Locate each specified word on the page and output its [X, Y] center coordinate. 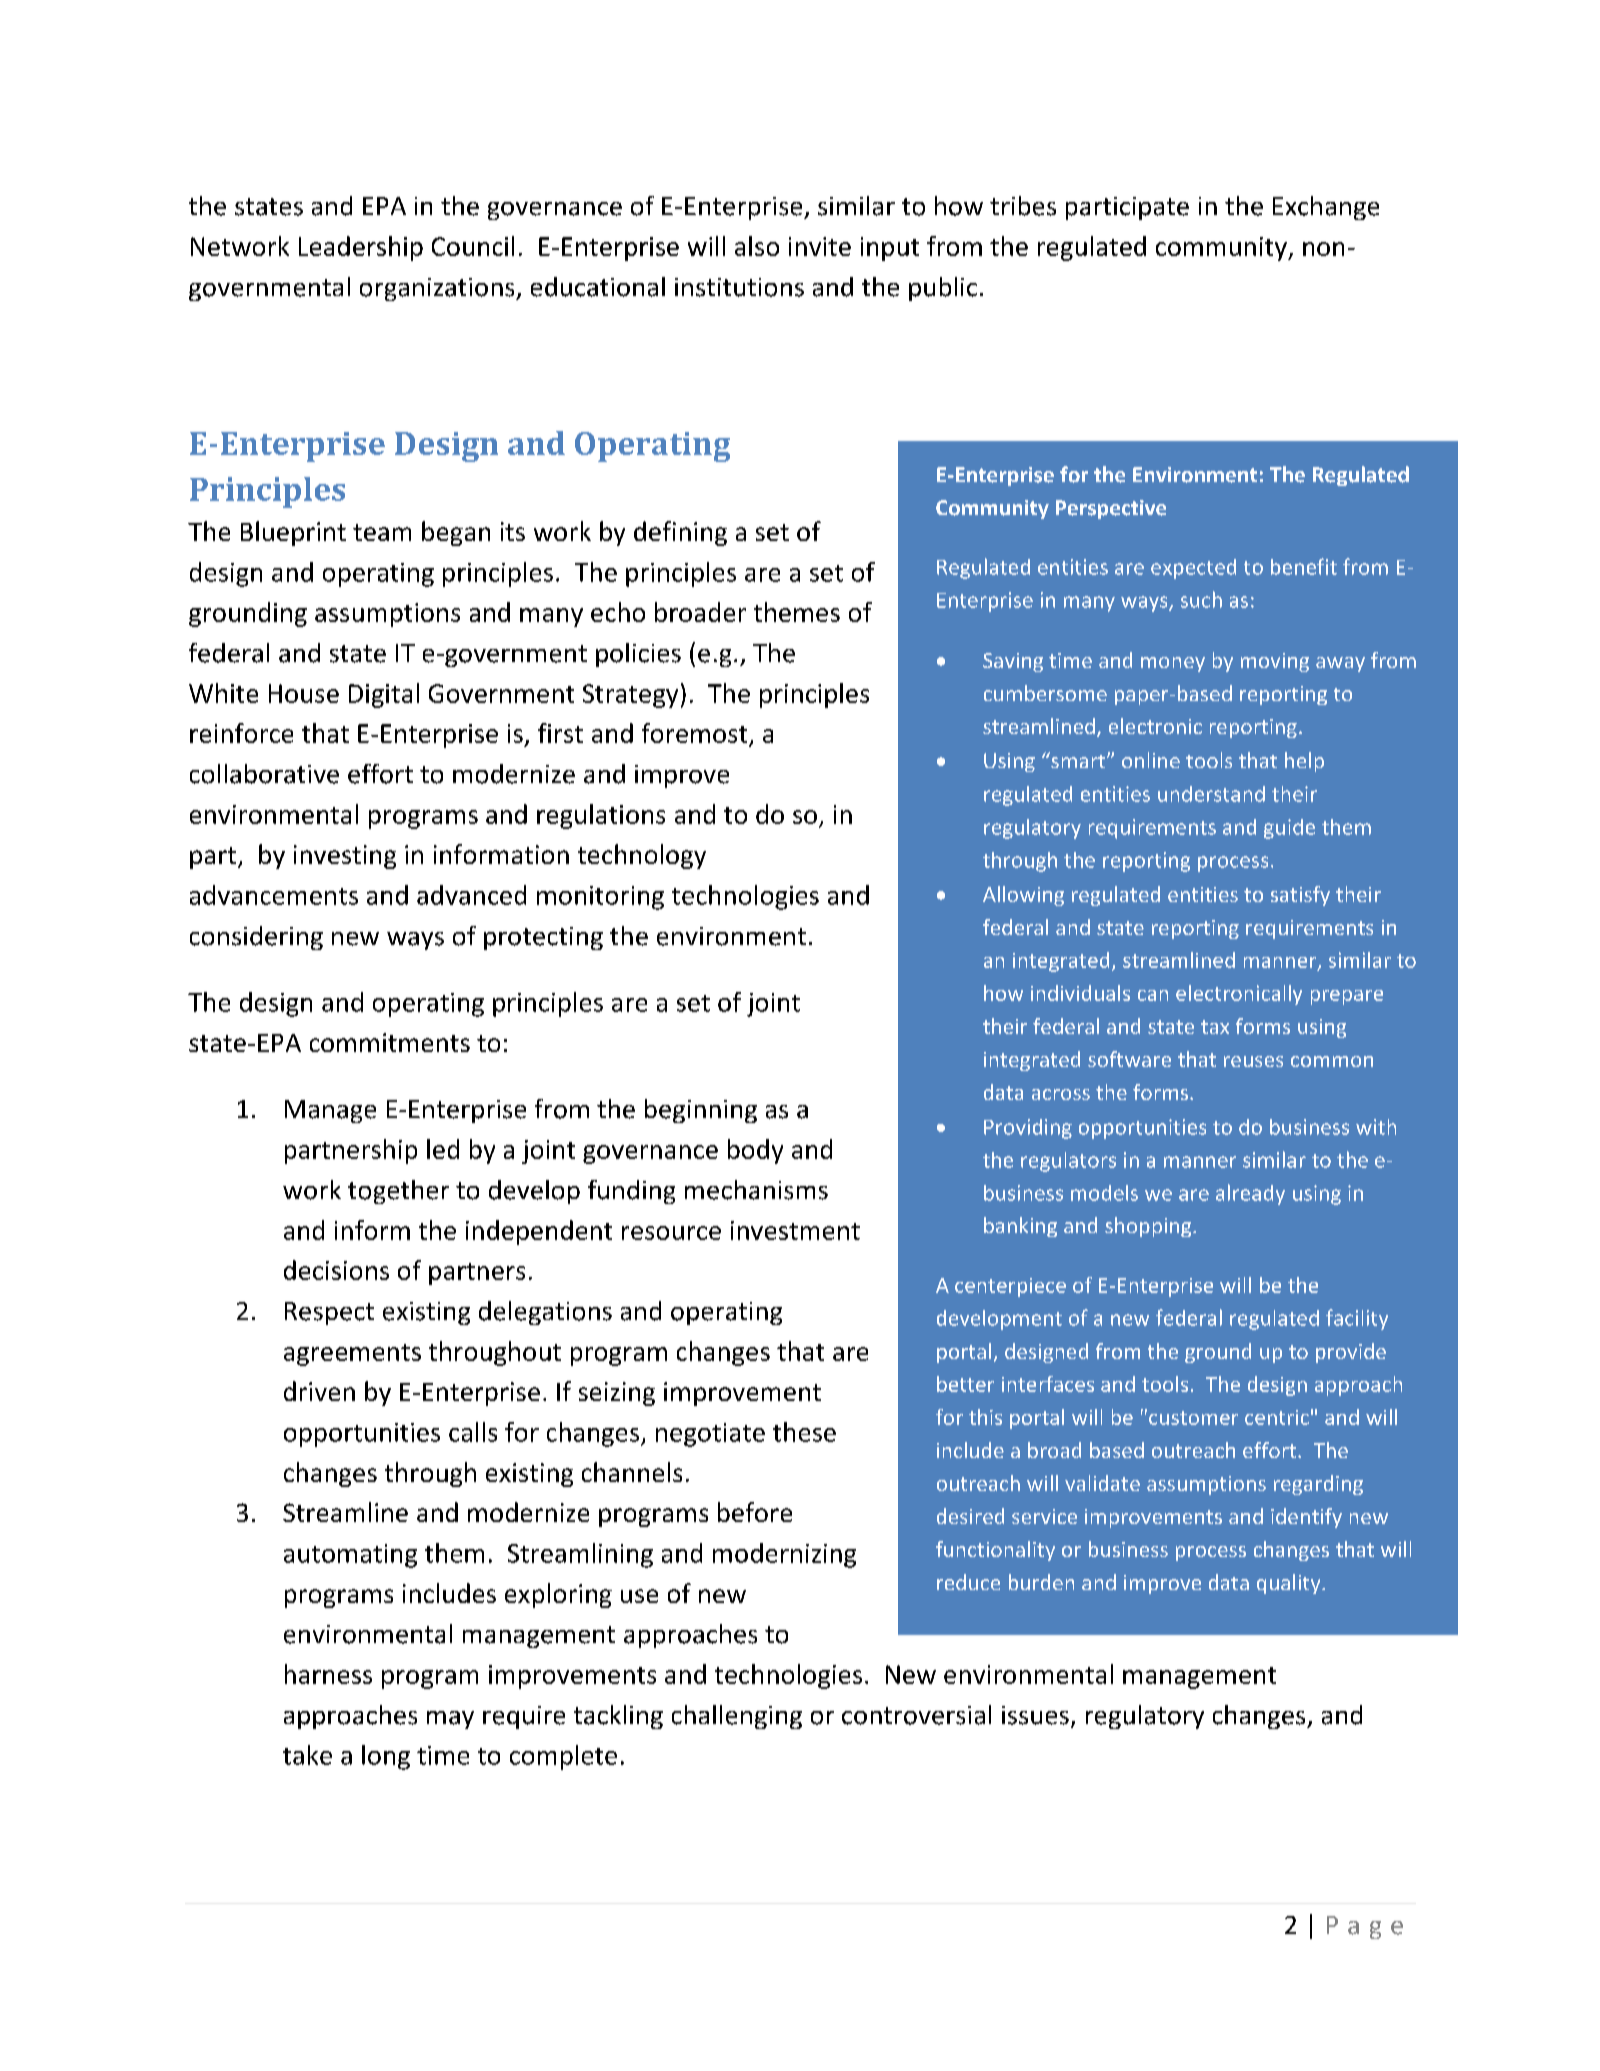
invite [820, 246]
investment [795, 1230]
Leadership [361, 248]
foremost [696, 734]
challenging [737, 1717]
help [1304, 762]
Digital [384, 695]
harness [328, 1674]
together [398, 1192]
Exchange [1326, 208]
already [1250, 1194]
